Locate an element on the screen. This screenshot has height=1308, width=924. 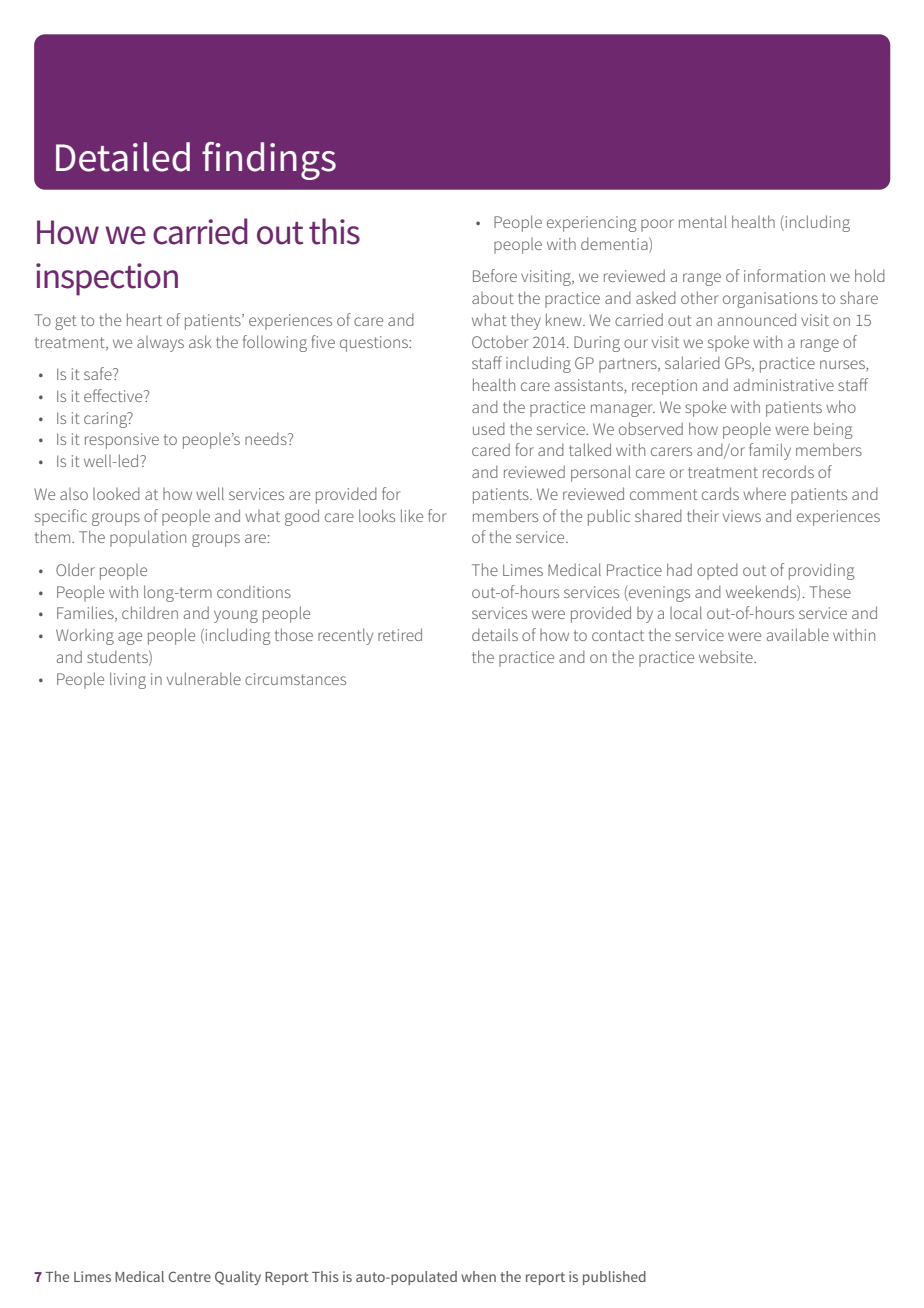
website is located at coordinates (727, 657).
